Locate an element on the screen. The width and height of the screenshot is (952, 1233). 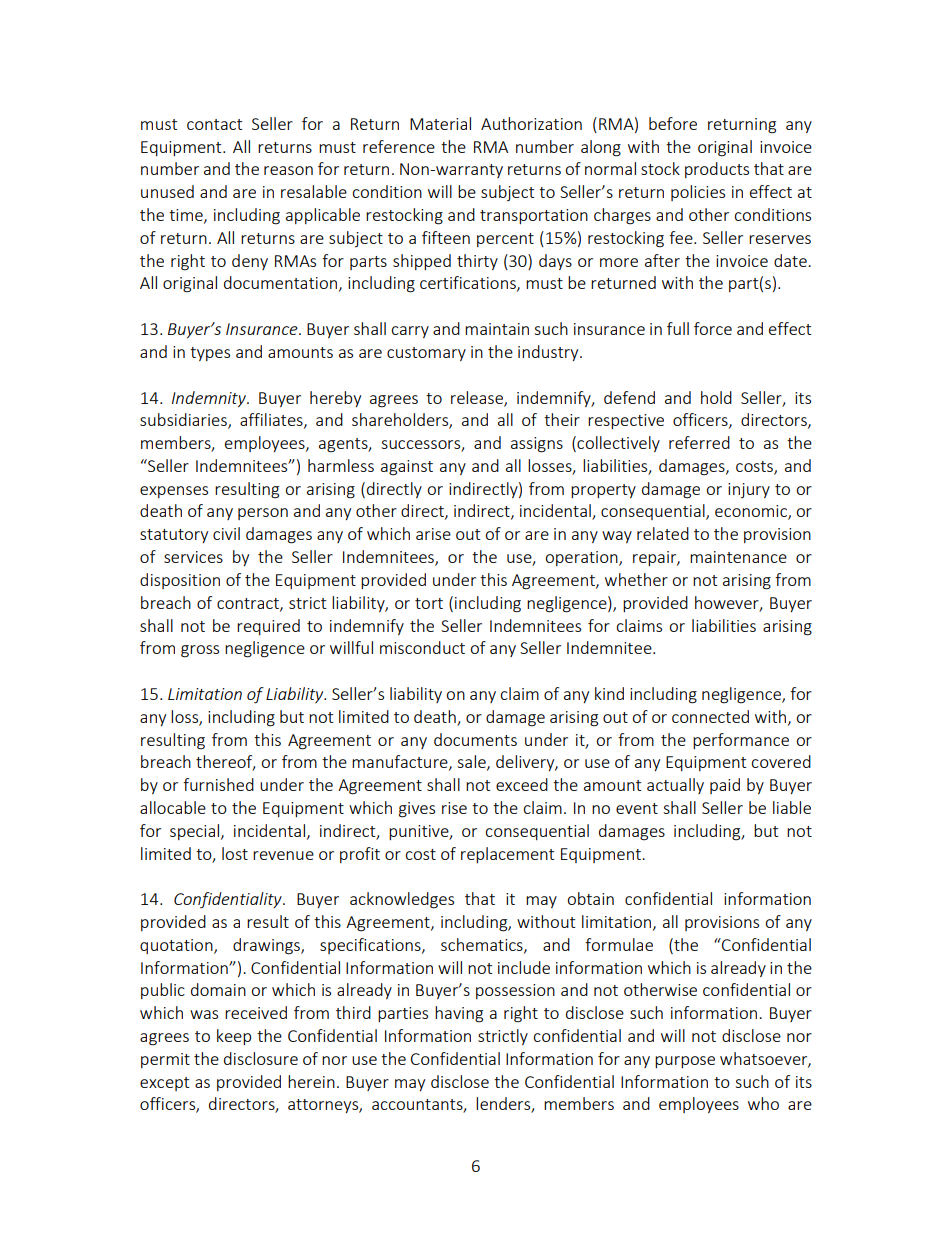
paid is located at coordinates (725, 786).
